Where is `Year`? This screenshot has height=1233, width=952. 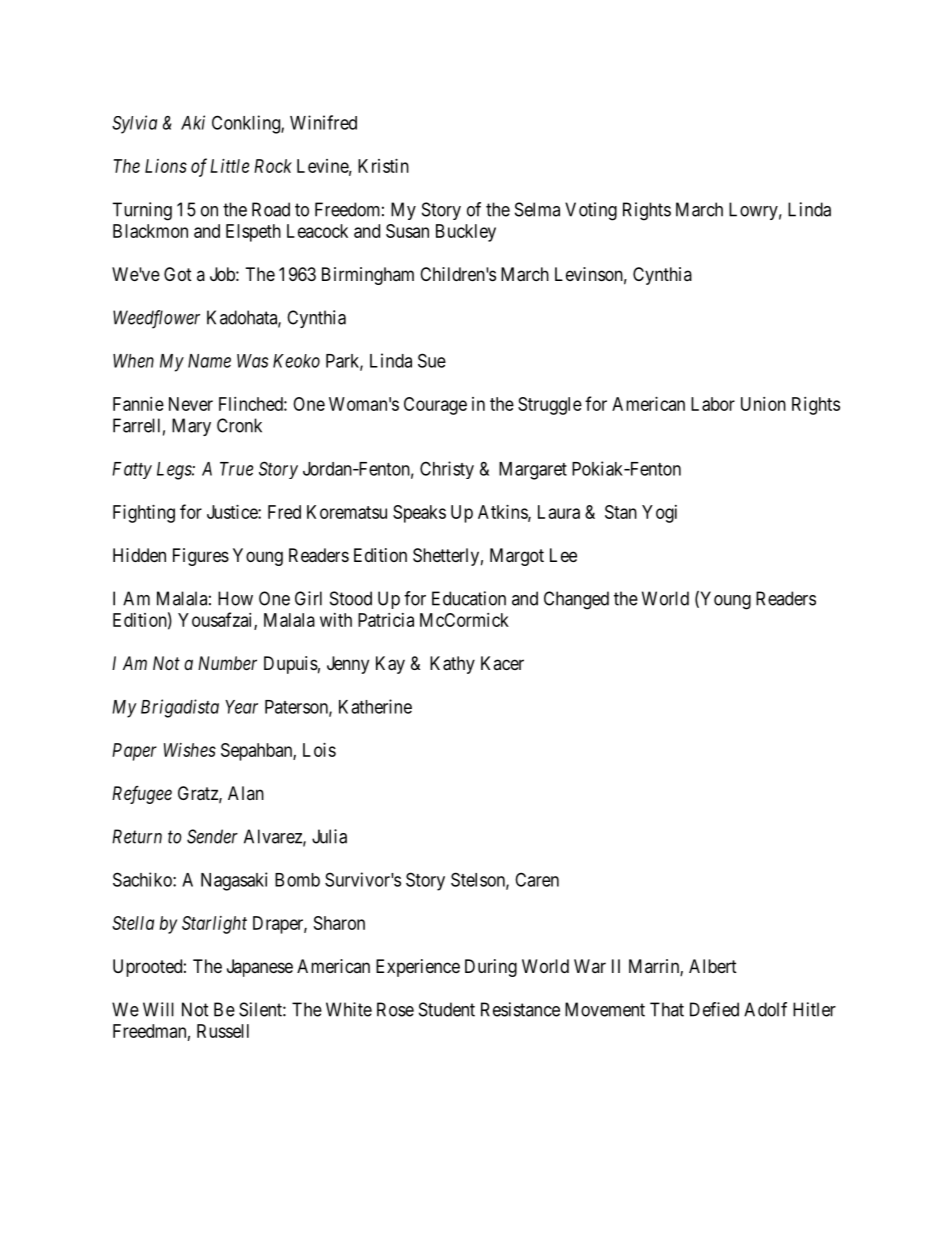 Year is located at coordinates (241, 707).
